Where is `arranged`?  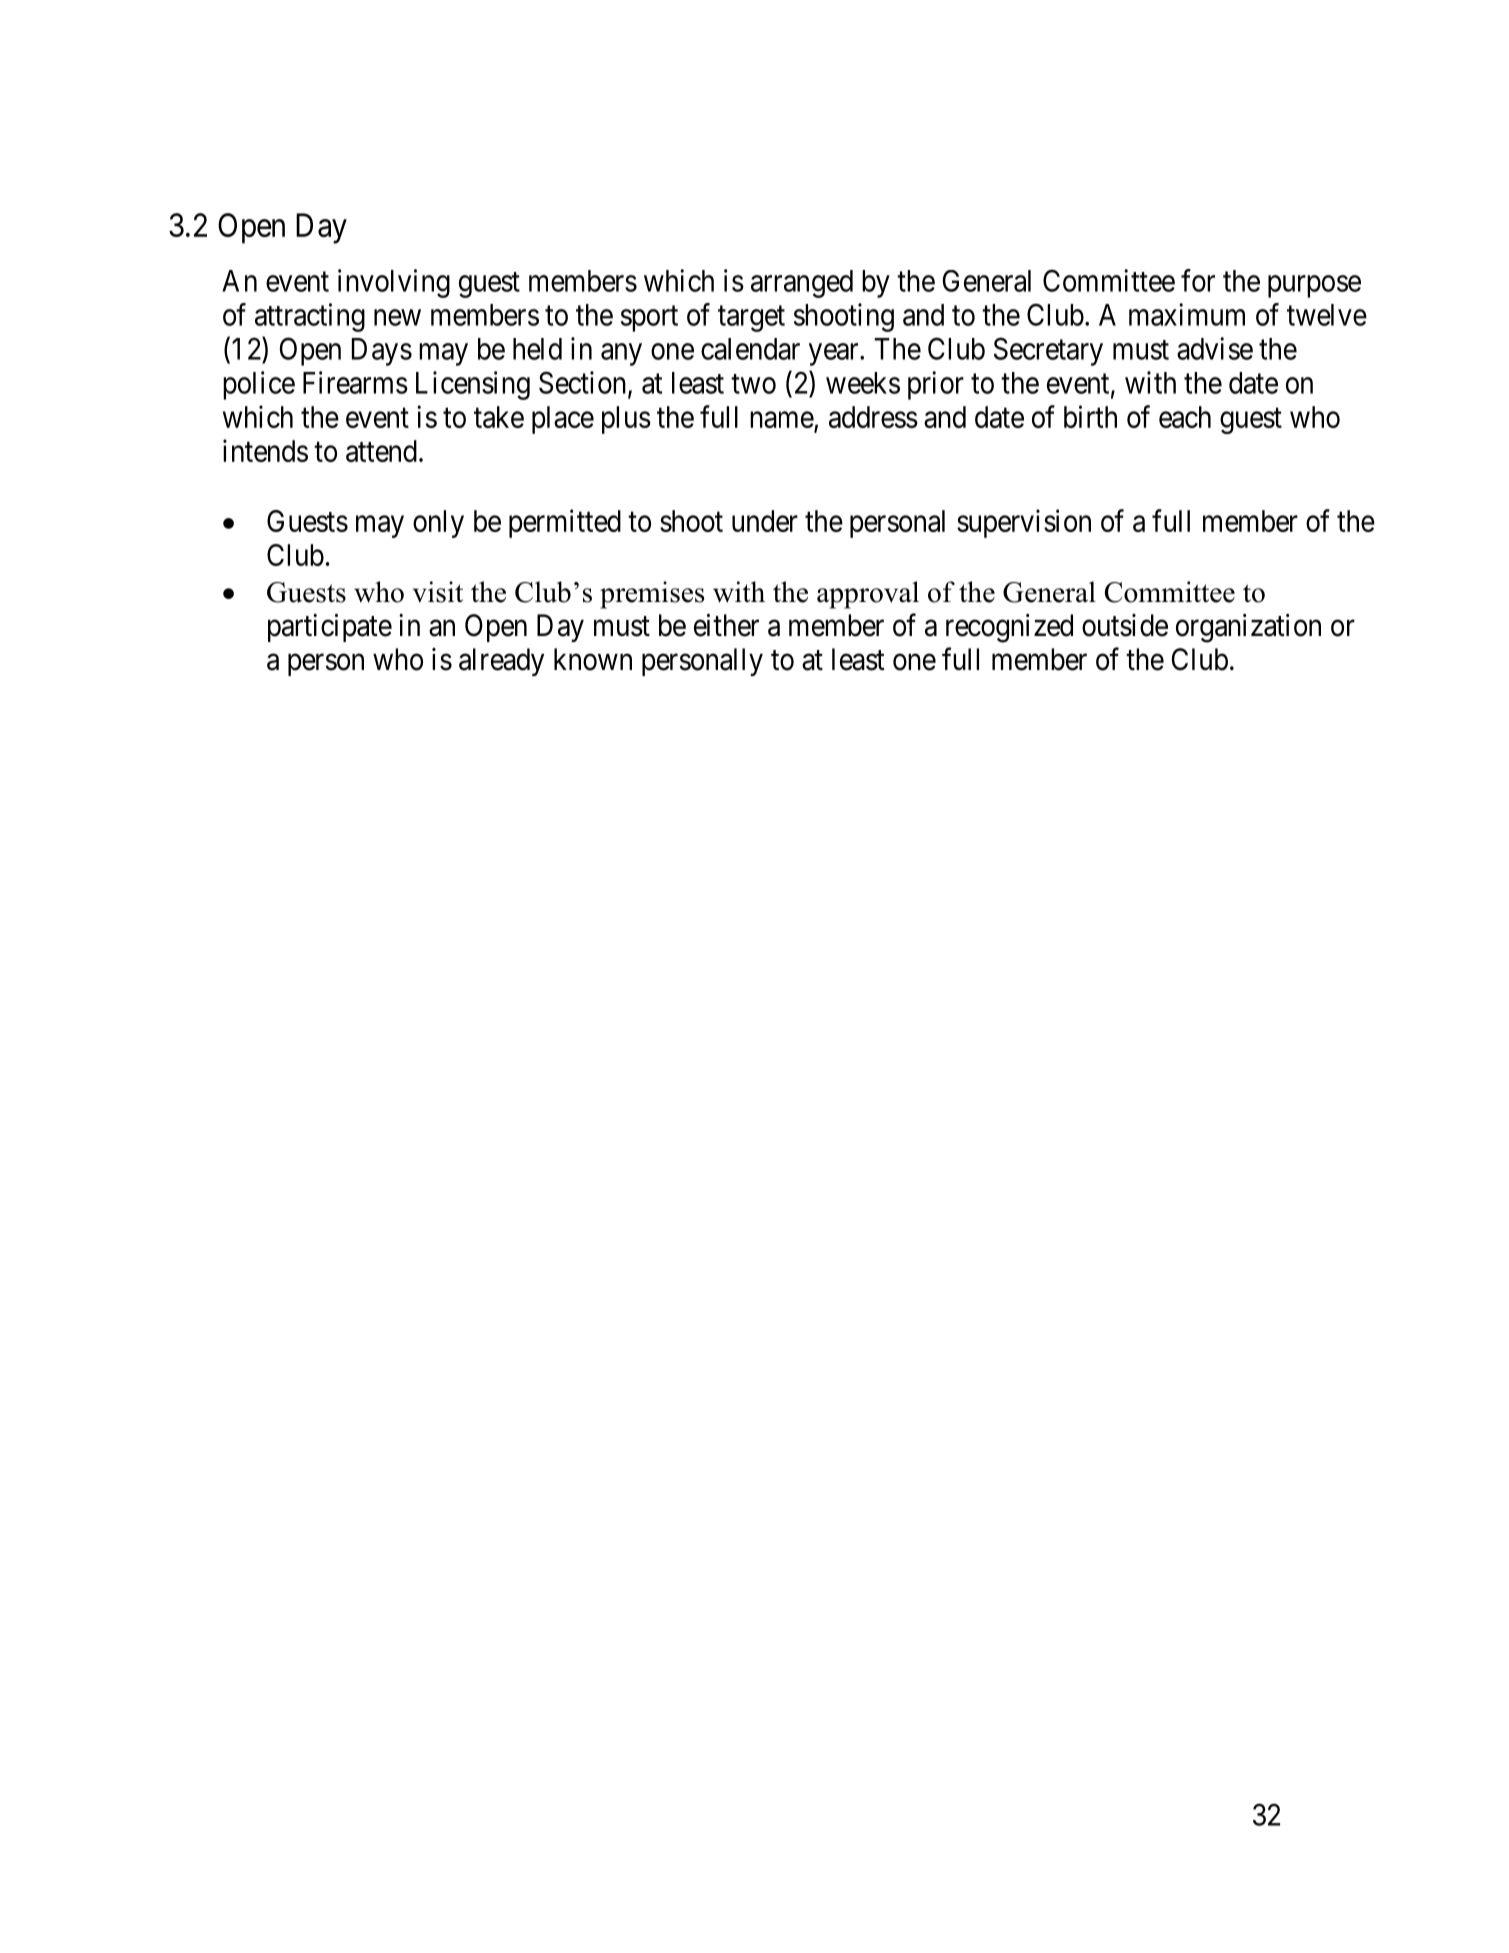 arranged is located at coordinates (802, 284).
